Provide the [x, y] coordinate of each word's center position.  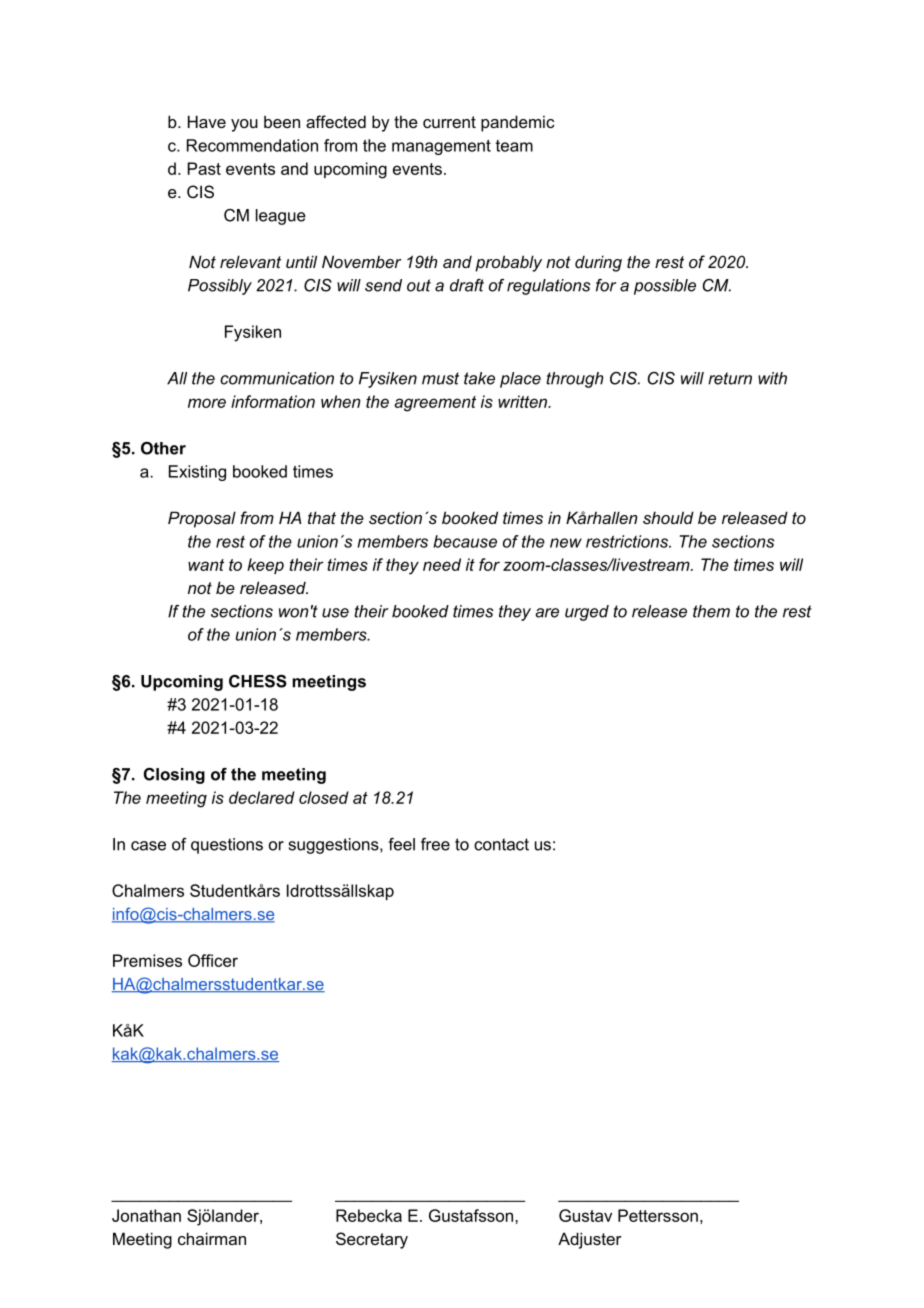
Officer [213, 960]
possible [665, 287]
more [207, 403]
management [441, 147]
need [442, 564]
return [730, 378]
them [711, 611]
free [435, 844]
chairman [212, 1238]
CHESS [258, 681]
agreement [435, 404]
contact [501, 844]
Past [204, 168]
